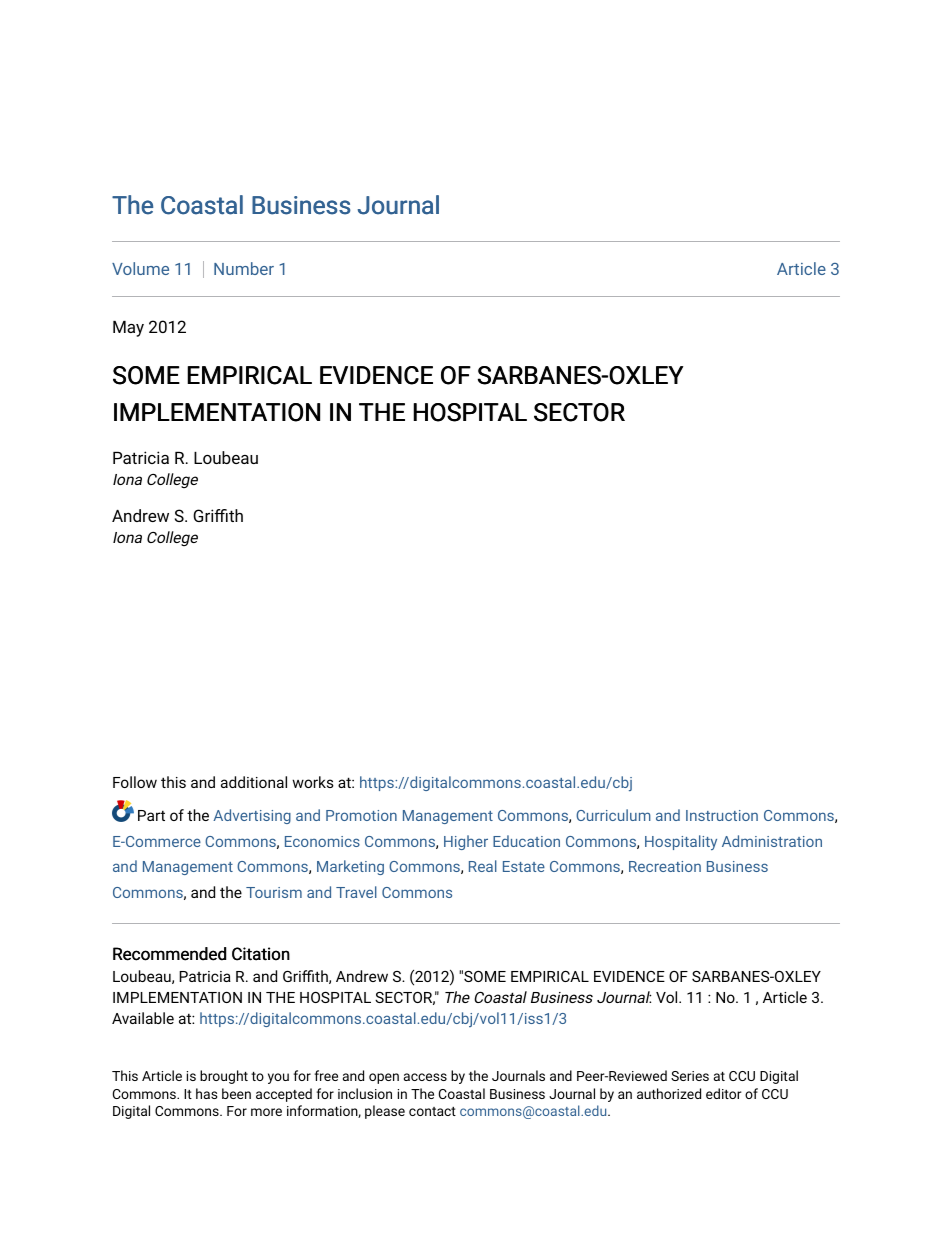 The width and height of the screenshot is (952, 1233). I want to click on access, so click(425, 1077).
